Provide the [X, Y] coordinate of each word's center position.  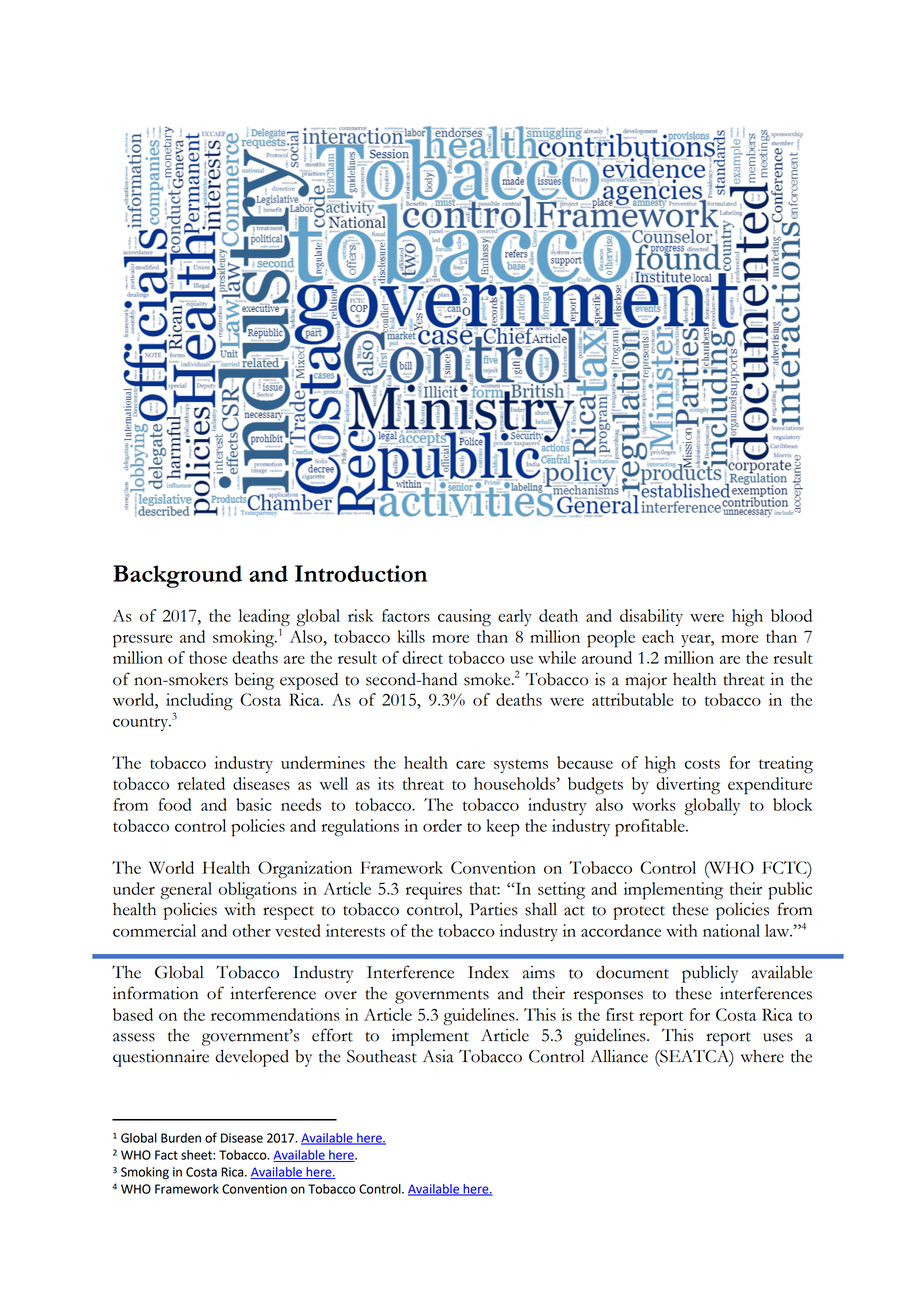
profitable [651, 828]
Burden [181, 1138]
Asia [438, 1056]
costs [702, 764]
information [155, 993]
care [470, 765]
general [186, 891]
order [442, 825]
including [199, 703]
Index [488, 972]
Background [177, 576]
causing [464, 618]
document [632, 972]
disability [651, 617]
